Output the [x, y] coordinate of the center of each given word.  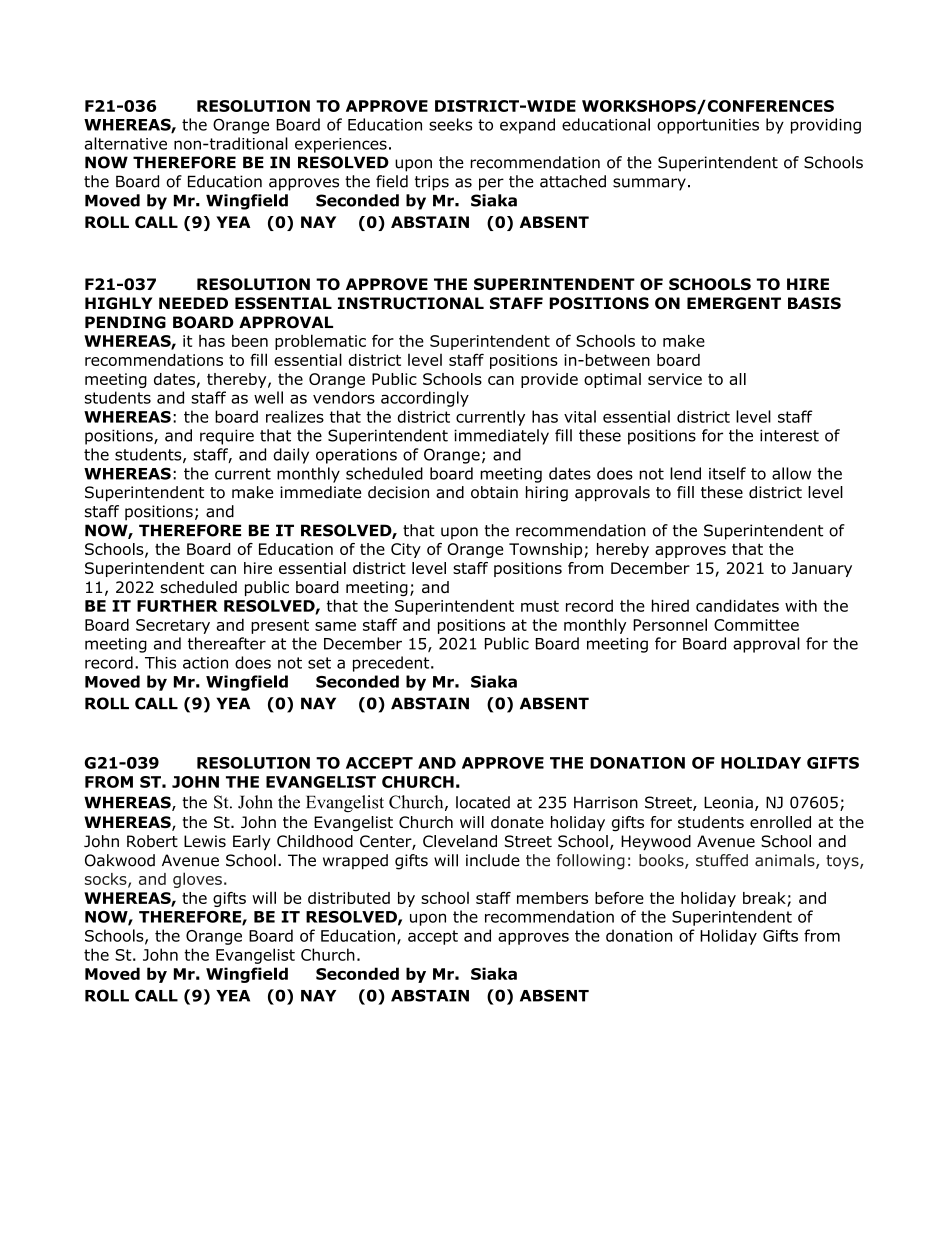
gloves [197, 880]
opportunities [708, 126]
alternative [126, 143]
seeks [450, 124]
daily [291, 456]
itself [727, 473]
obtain [494, 492]
